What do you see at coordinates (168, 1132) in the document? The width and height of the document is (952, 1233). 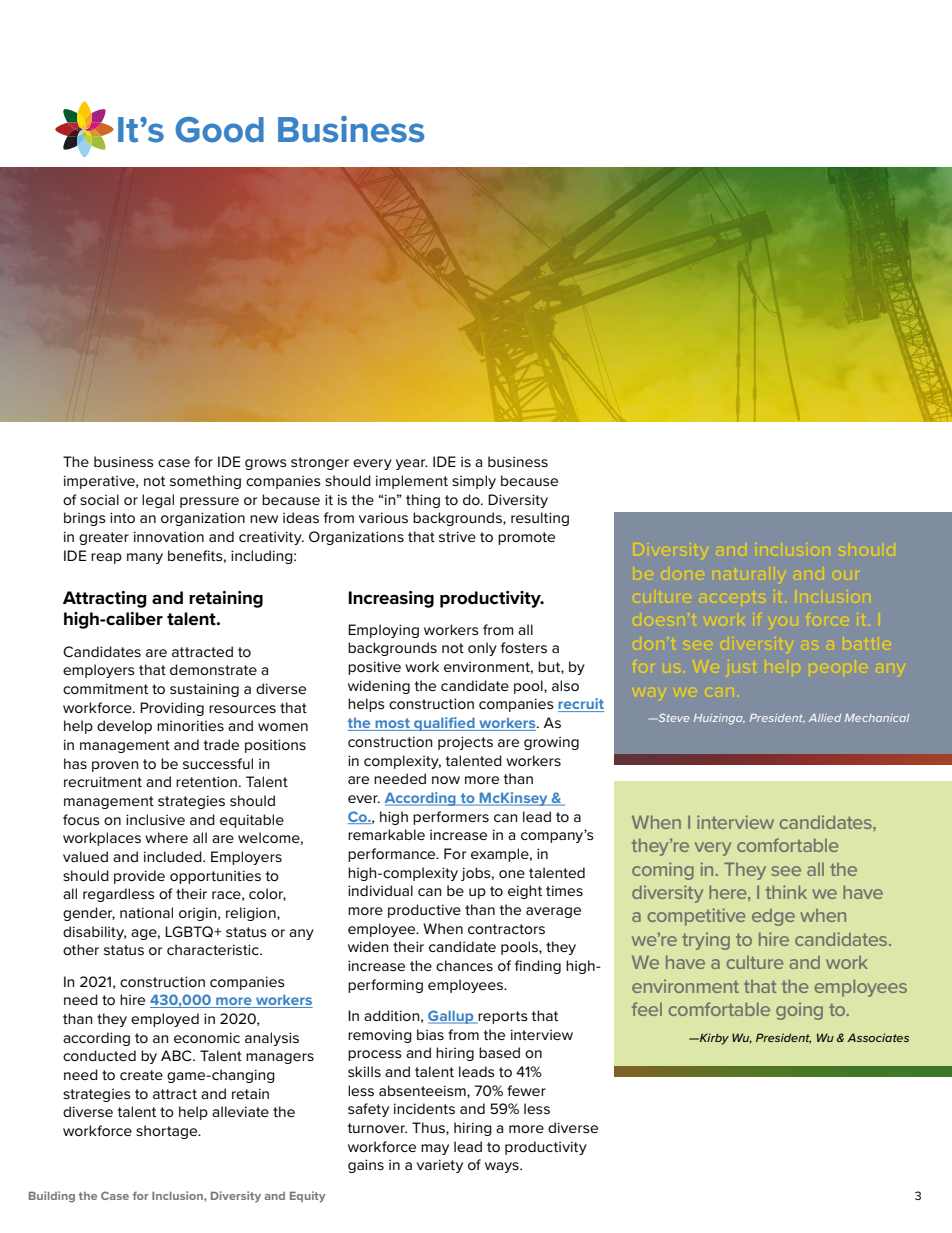 I see `shortage` at bounding box center [168, 1132].
